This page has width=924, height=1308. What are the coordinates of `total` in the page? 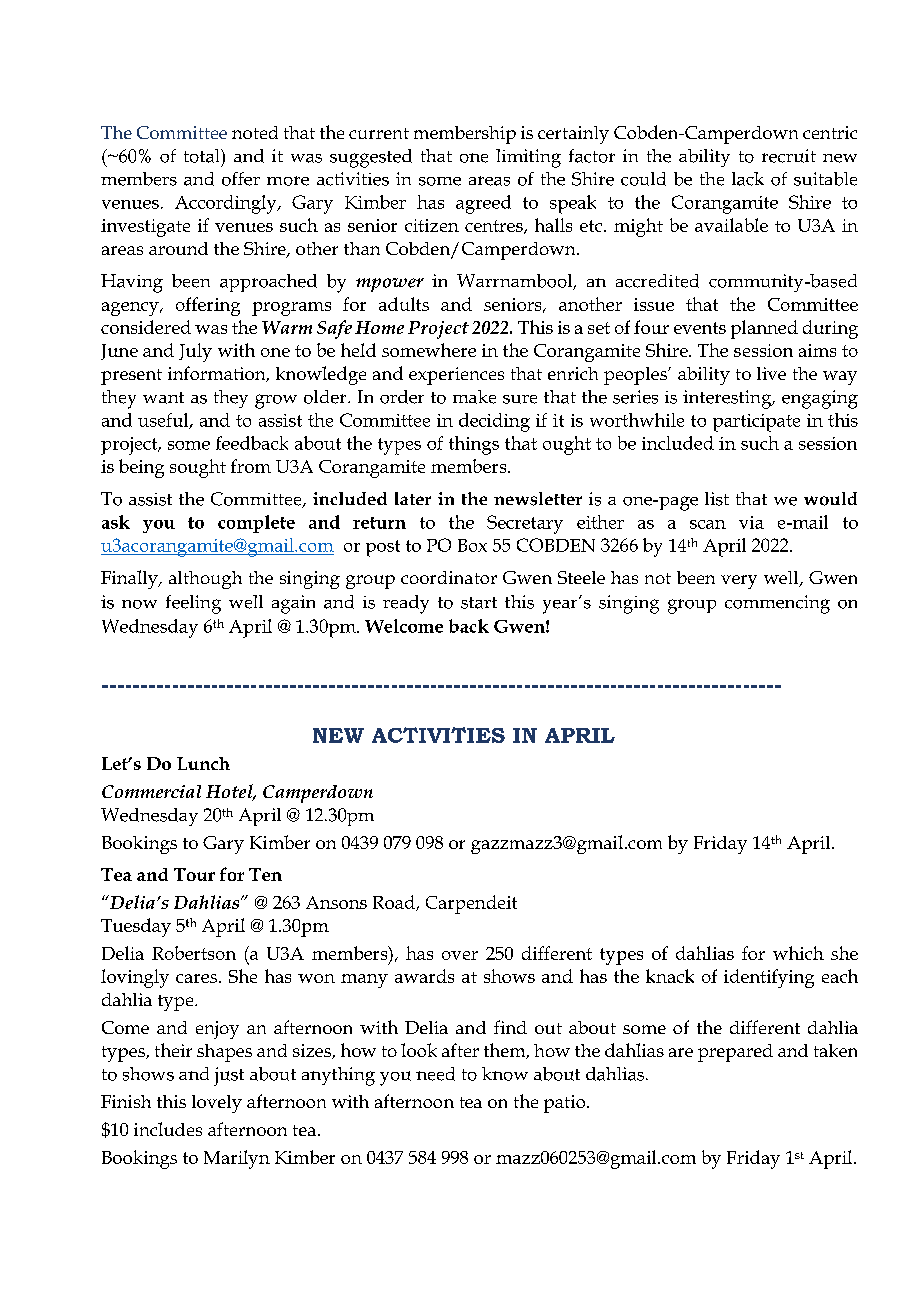 It's located at (203, 156).
